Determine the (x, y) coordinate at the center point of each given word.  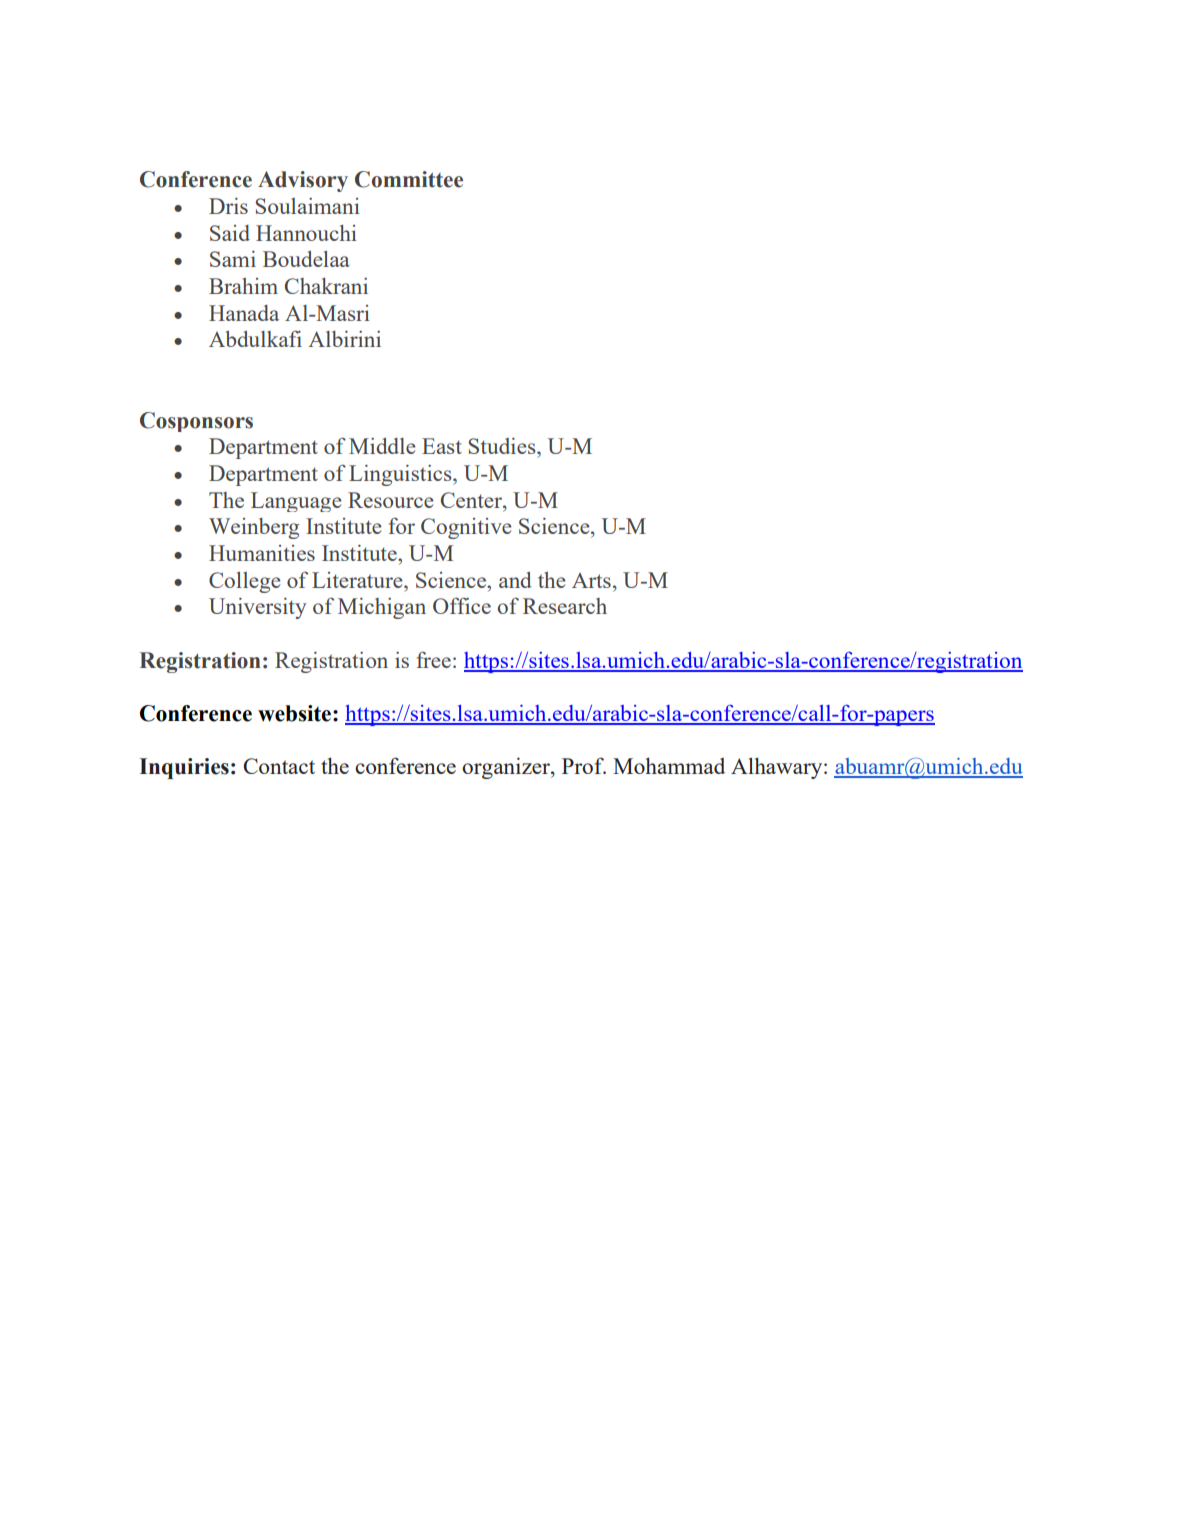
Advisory (303, 181)
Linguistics (401, 475)
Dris (228, 206)
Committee (409, 179)
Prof (584, 765)
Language (296, 502)
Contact (279, 766)
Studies (503, 446)
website (294, 713)
